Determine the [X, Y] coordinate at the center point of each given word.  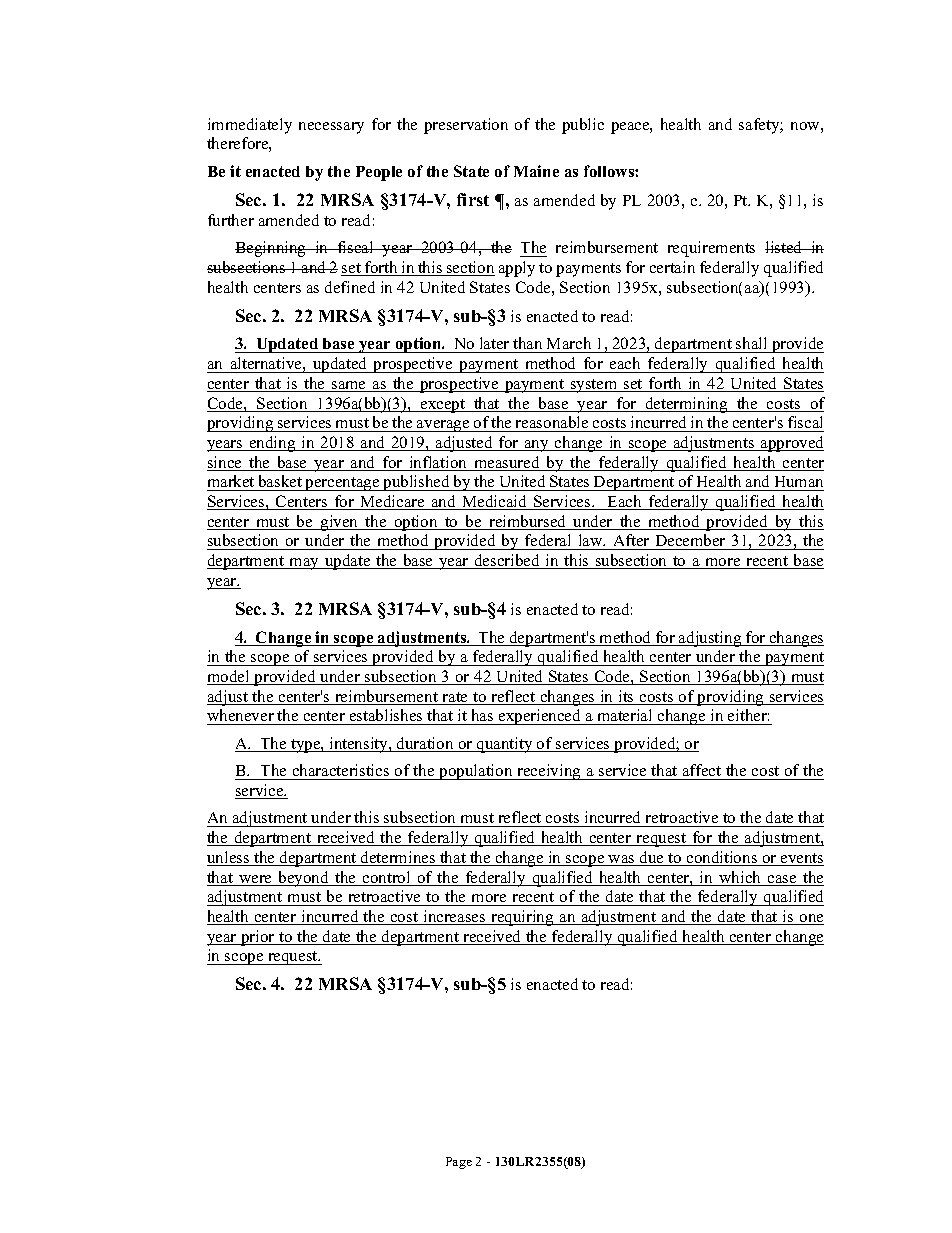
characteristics [341, 770]
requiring [522, 918]
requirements [711, 249]
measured [507, 463]
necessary [331, 128]
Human [798, 483]
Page [459, 1163]
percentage [342, 484]
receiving [549, 772]
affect [702, 770]
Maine [536, 171]
